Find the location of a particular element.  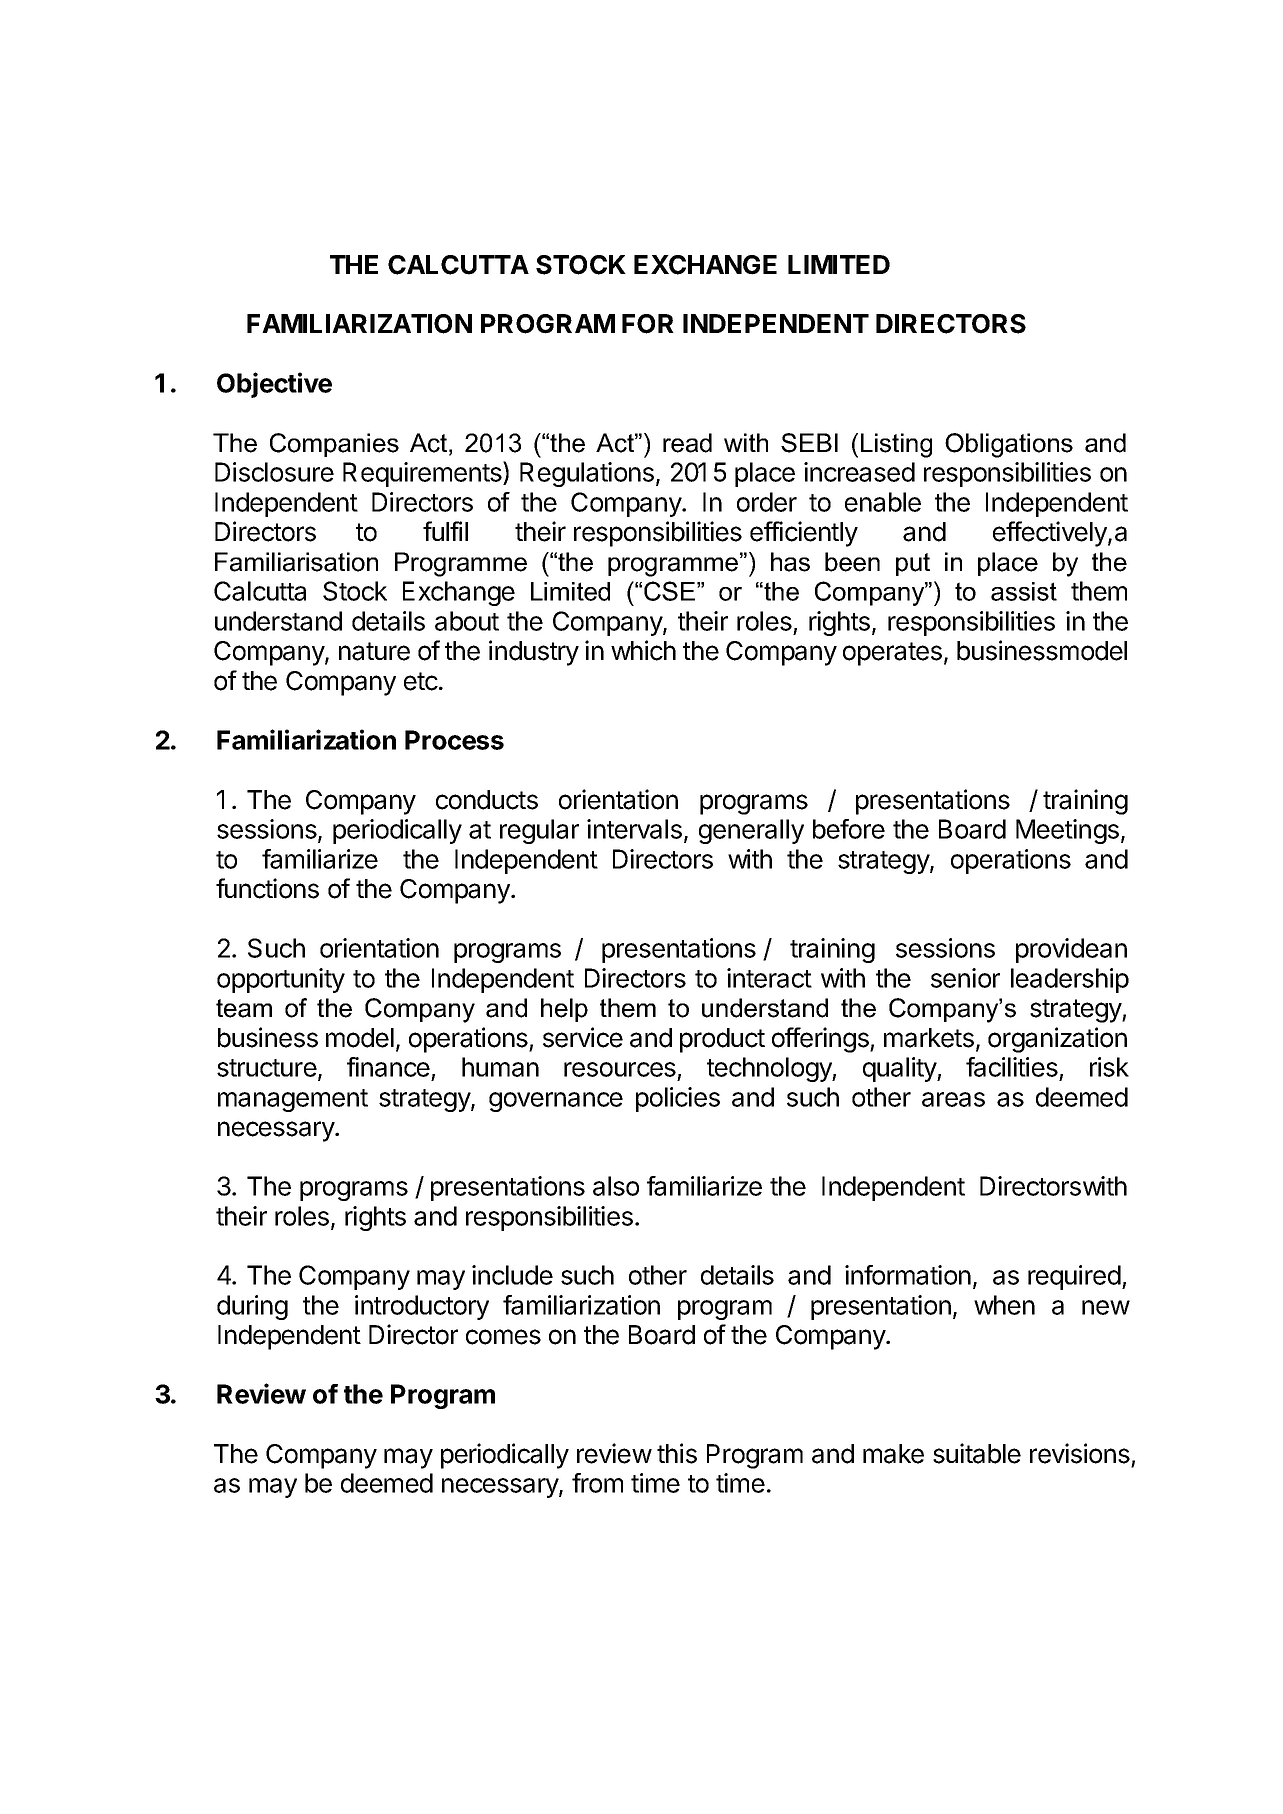

opportunity is located at coordinates (281, 980).
